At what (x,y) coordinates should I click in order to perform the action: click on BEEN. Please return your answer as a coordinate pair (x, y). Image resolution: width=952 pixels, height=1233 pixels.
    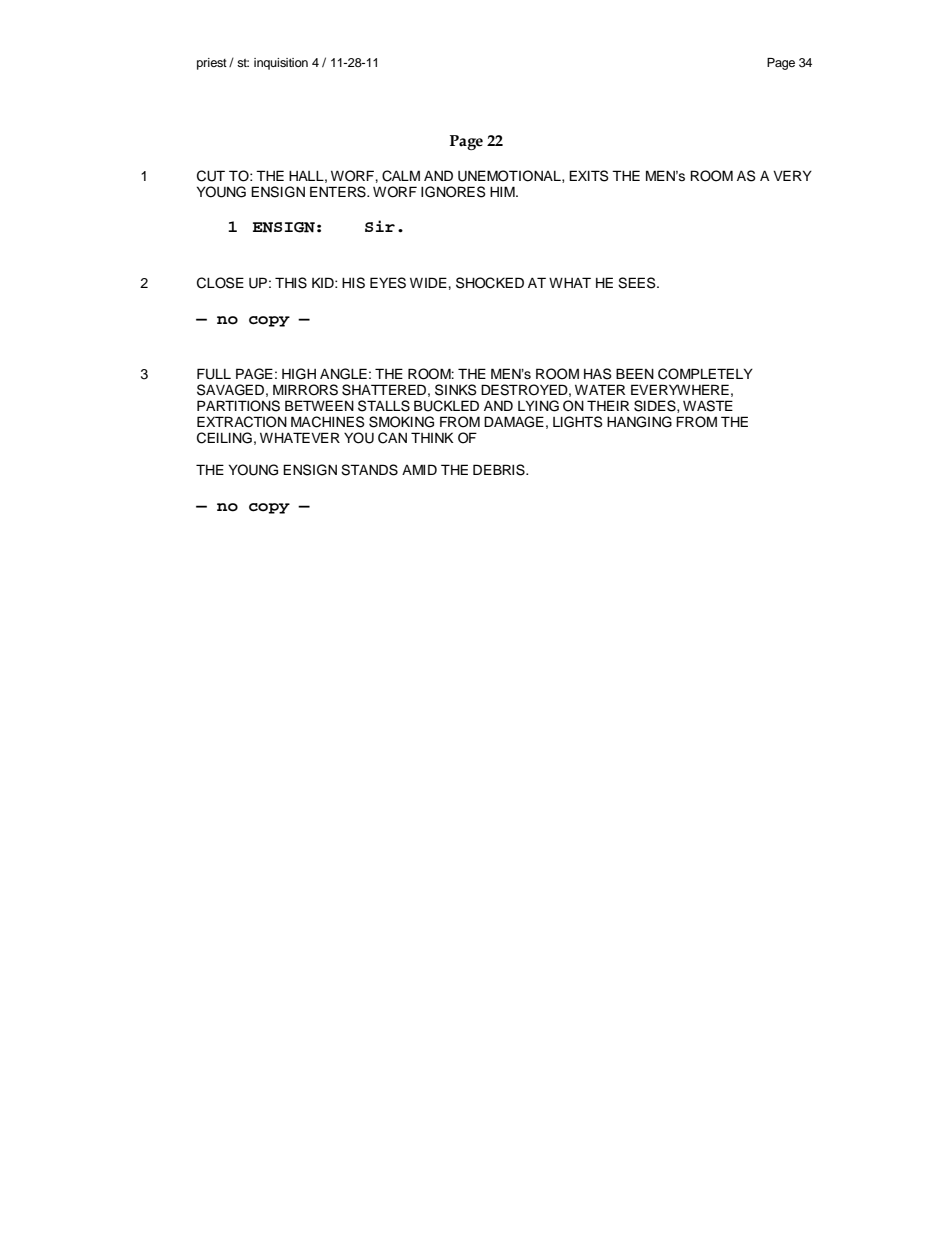
    Looking at the image, I should click on (635, 373).
